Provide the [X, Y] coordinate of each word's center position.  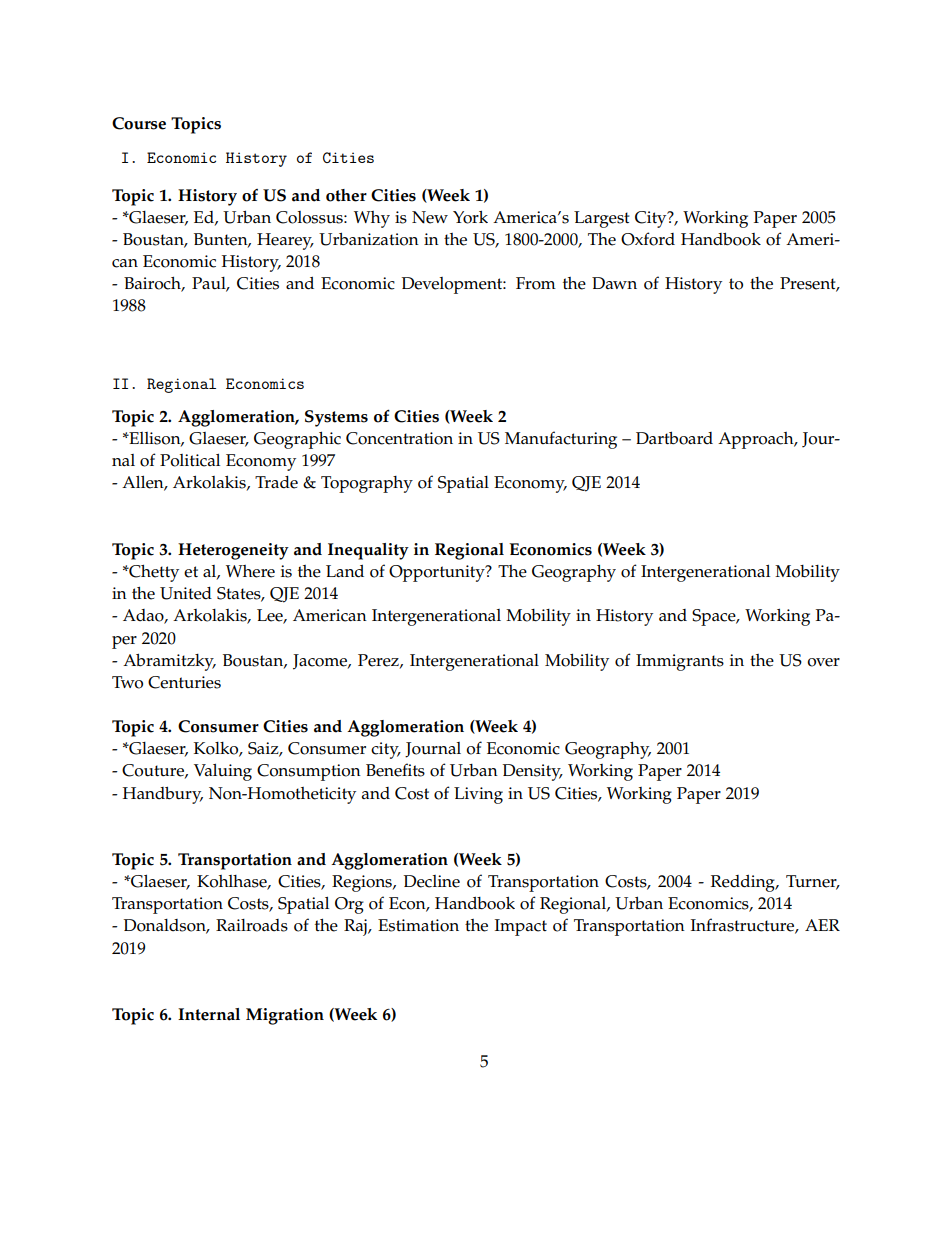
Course [139, 123]
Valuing [223, 772]
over [823, 662]
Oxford [648, 239]
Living [478, 795]
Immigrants [680, 662]
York [470, 217]
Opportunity [438, 573]
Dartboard [674, 438]
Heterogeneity [233, 551]
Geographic [297, 440]
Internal [209, 1014]
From [536, 283]
